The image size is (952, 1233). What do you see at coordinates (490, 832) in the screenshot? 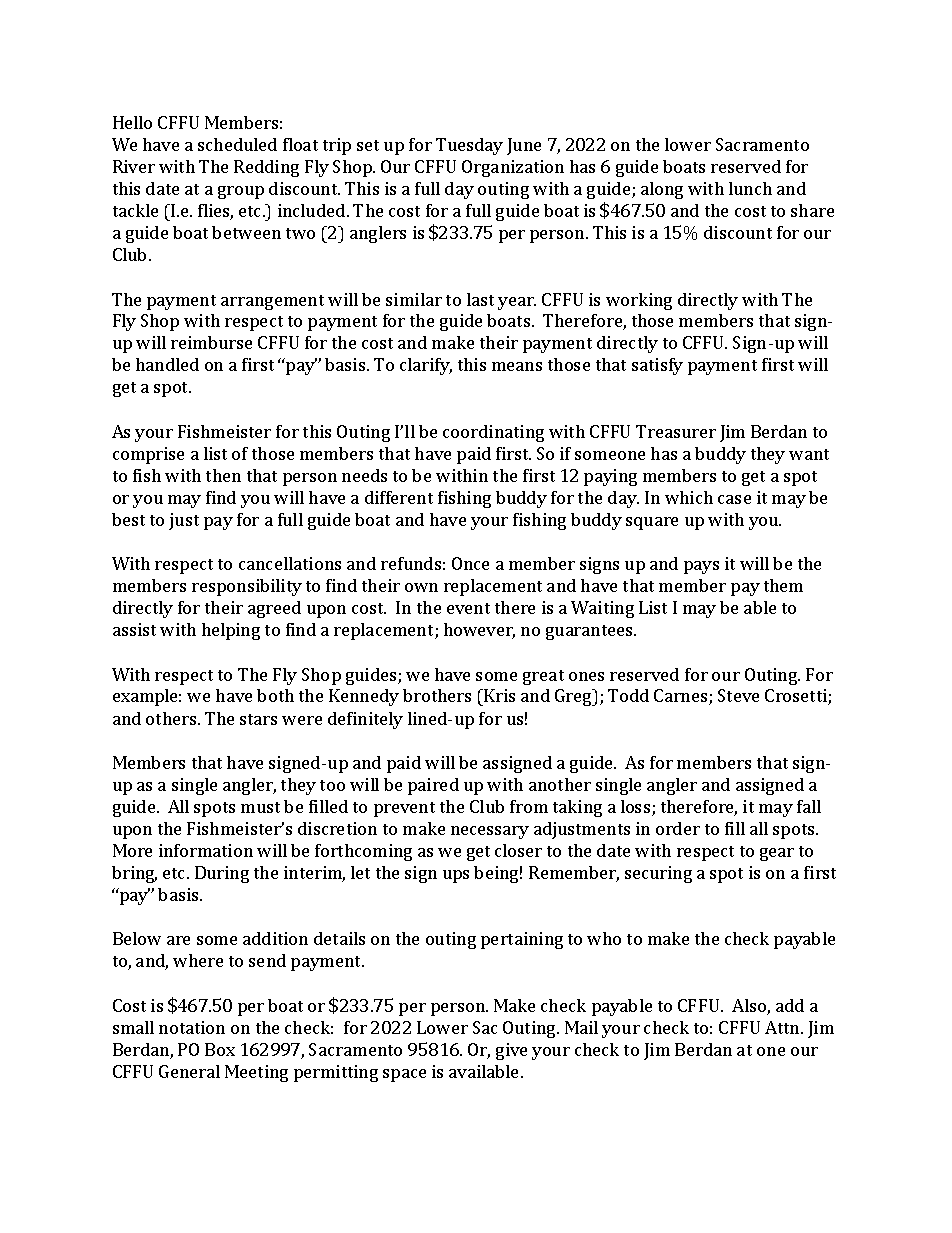
I see `necessary` at bounding box center [490, 832].
